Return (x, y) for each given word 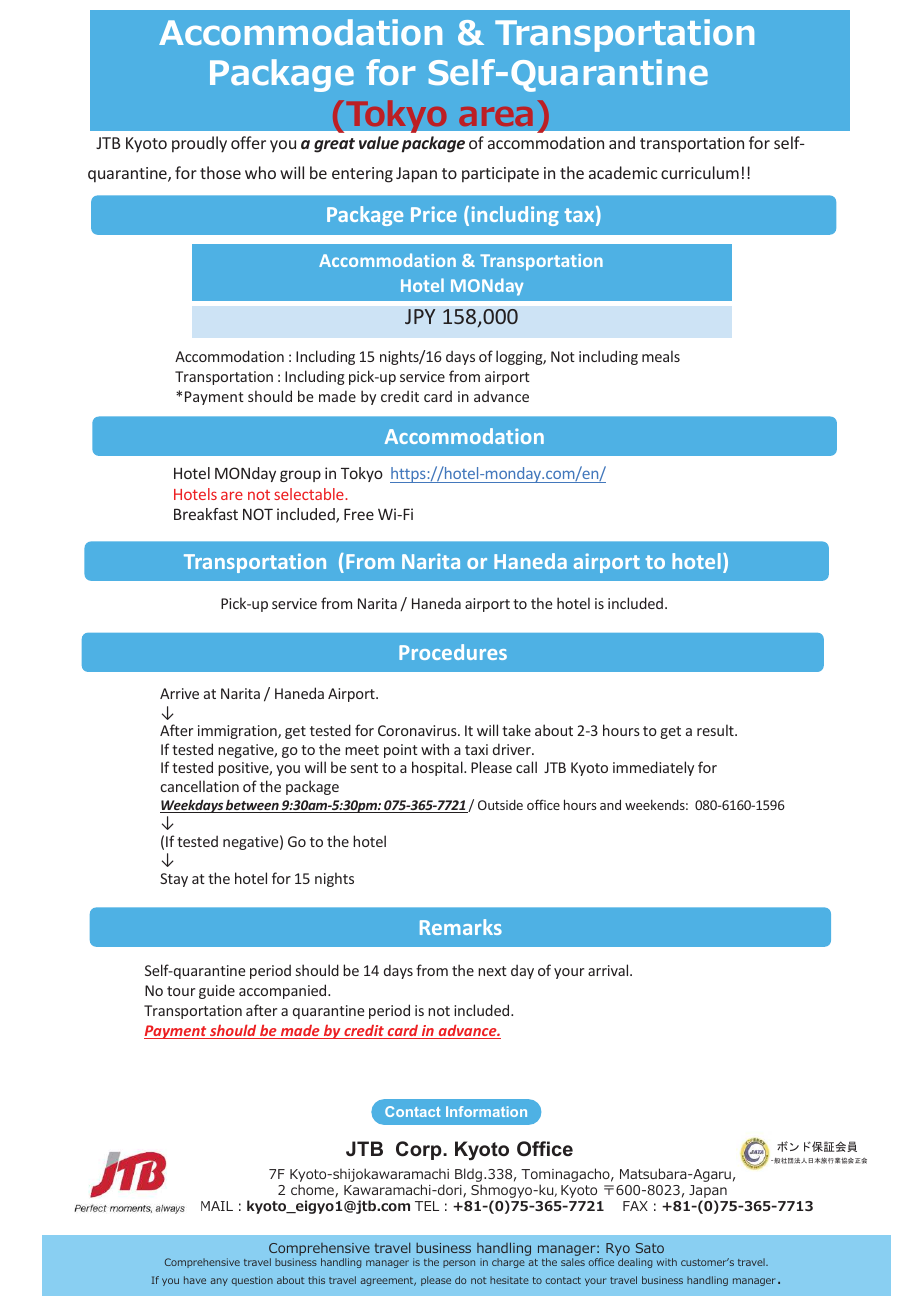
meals (661, 356)
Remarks (461, 927)
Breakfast (206, 514)
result (716, 730)
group (300, 476)
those (220, 172)
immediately (653, 768)
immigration (238, 732)
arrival (609, 970)
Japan (416, 175)
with (435, 749)
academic (623, 172)
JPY (420, 316)
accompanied (284, 991)
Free (359, 514)
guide (217, 991)
